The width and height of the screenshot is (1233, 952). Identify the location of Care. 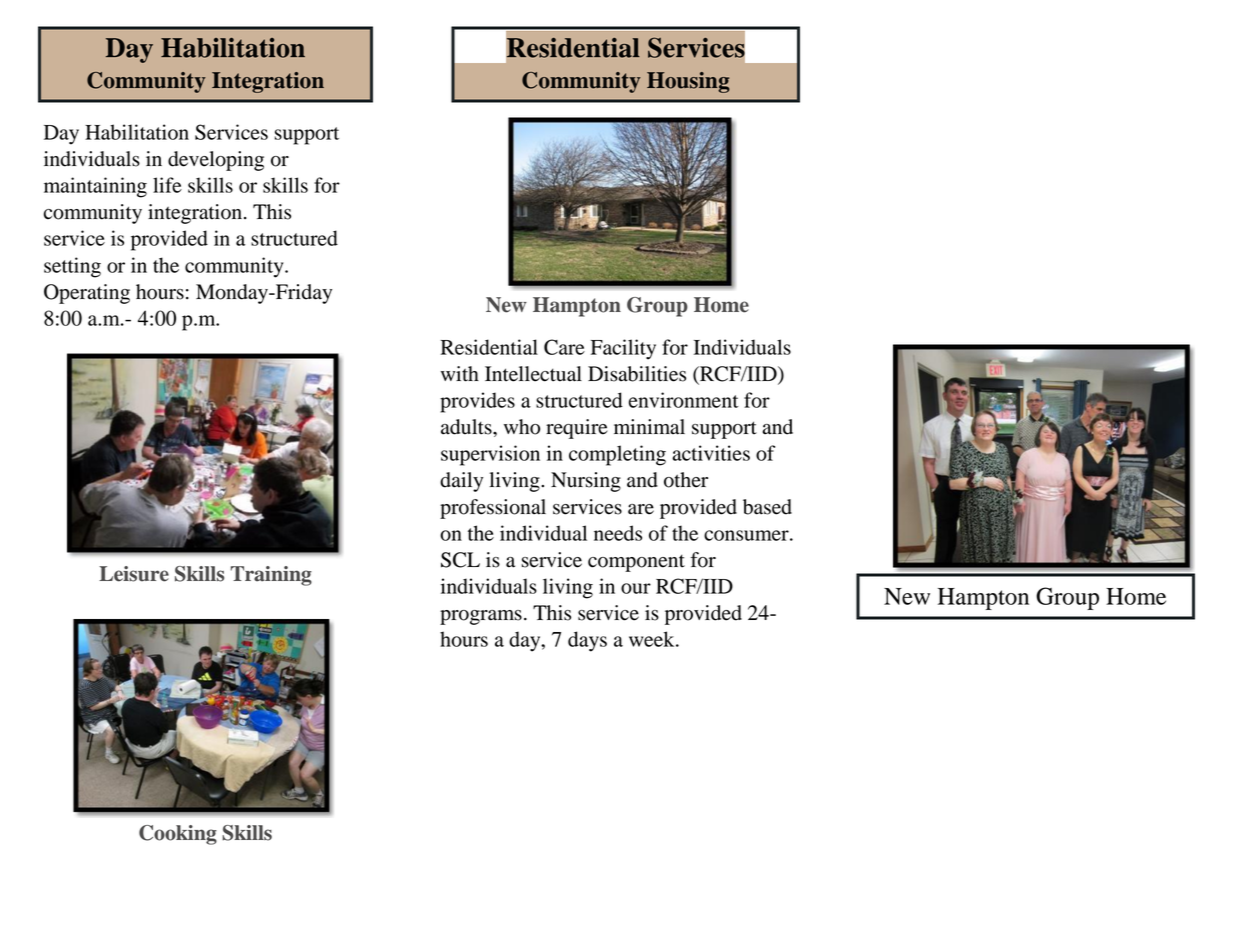
(564, 347).
